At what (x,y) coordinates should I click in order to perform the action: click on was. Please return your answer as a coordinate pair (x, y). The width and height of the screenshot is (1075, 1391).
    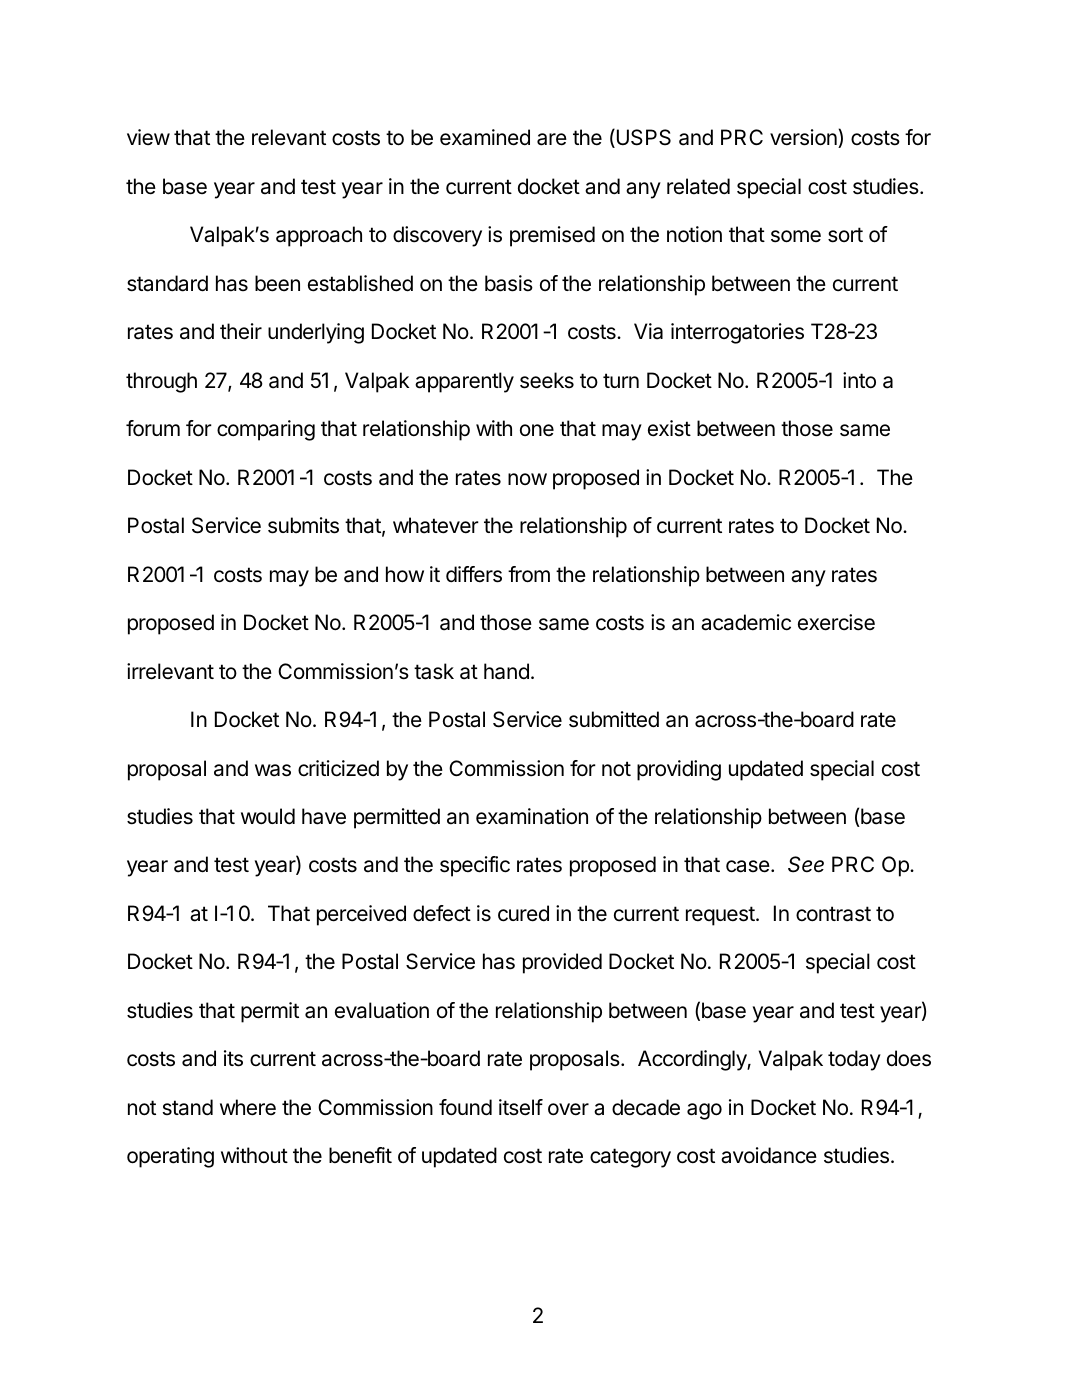
    Looking at the image, I should click on (273, 770).
